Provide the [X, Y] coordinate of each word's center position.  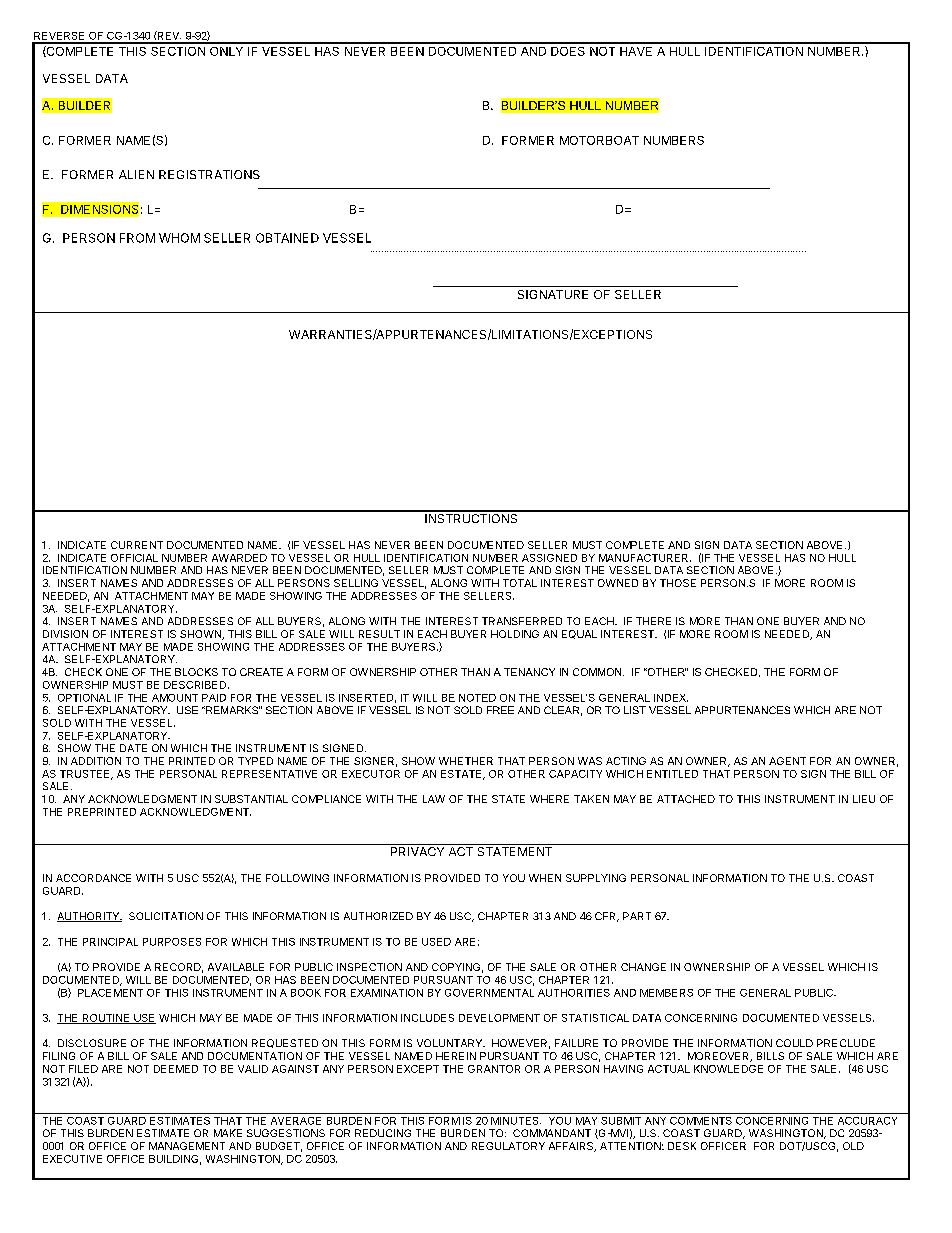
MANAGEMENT [187, 1146]
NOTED [477, 698]
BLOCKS [196, 672]
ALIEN [136, 174]
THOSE [678, 583]
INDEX [671, 698]
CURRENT [137, 545]
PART [637, 916]
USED [436, 942]
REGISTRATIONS [209, 174]
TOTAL [520, 583]
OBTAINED [287, 238]
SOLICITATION [166, 916]
